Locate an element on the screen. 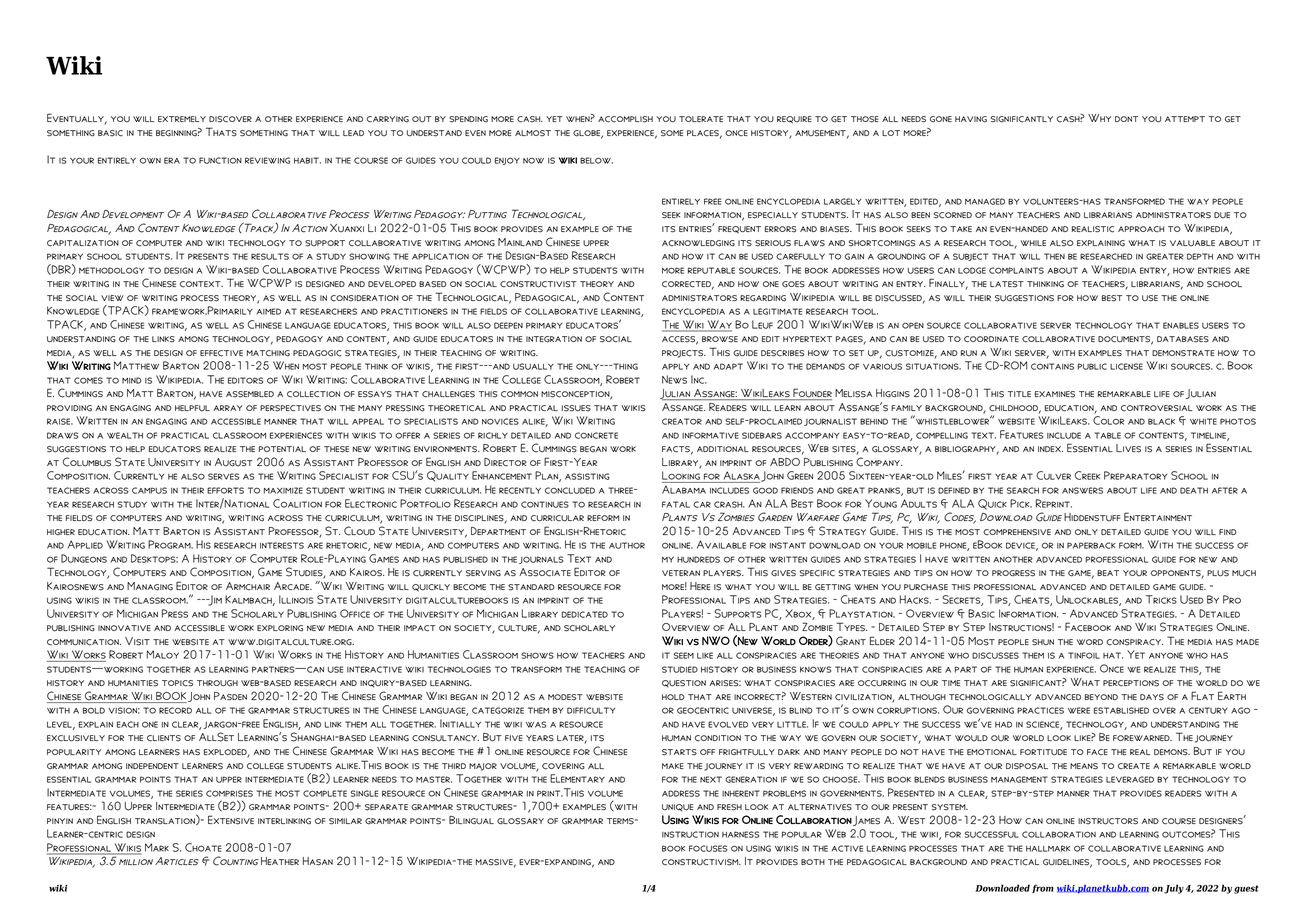  Why is located at coordinates (1099, 118).
